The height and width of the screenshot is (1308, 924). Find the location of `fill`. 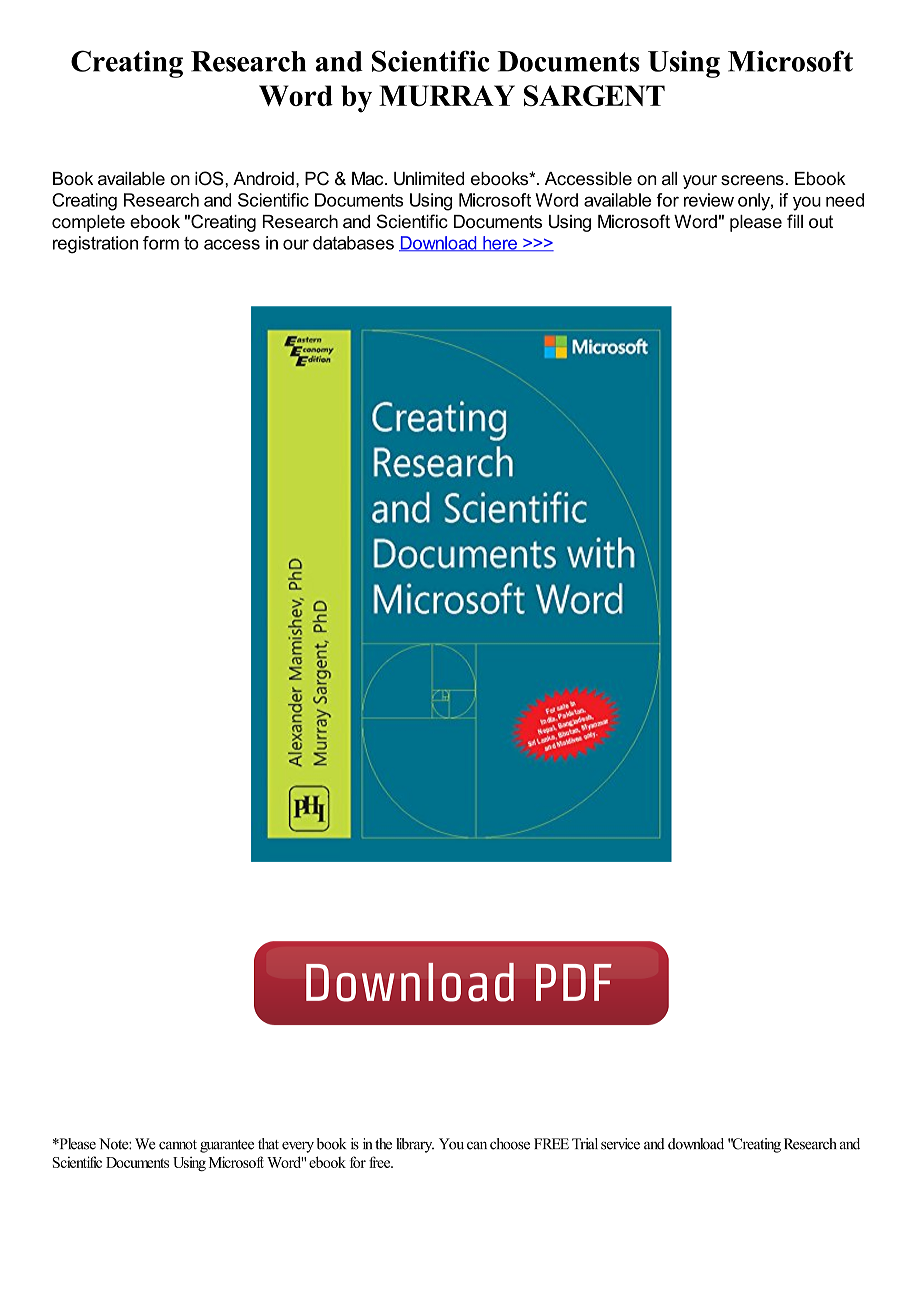

fill is located at coordinates (795, 221).
